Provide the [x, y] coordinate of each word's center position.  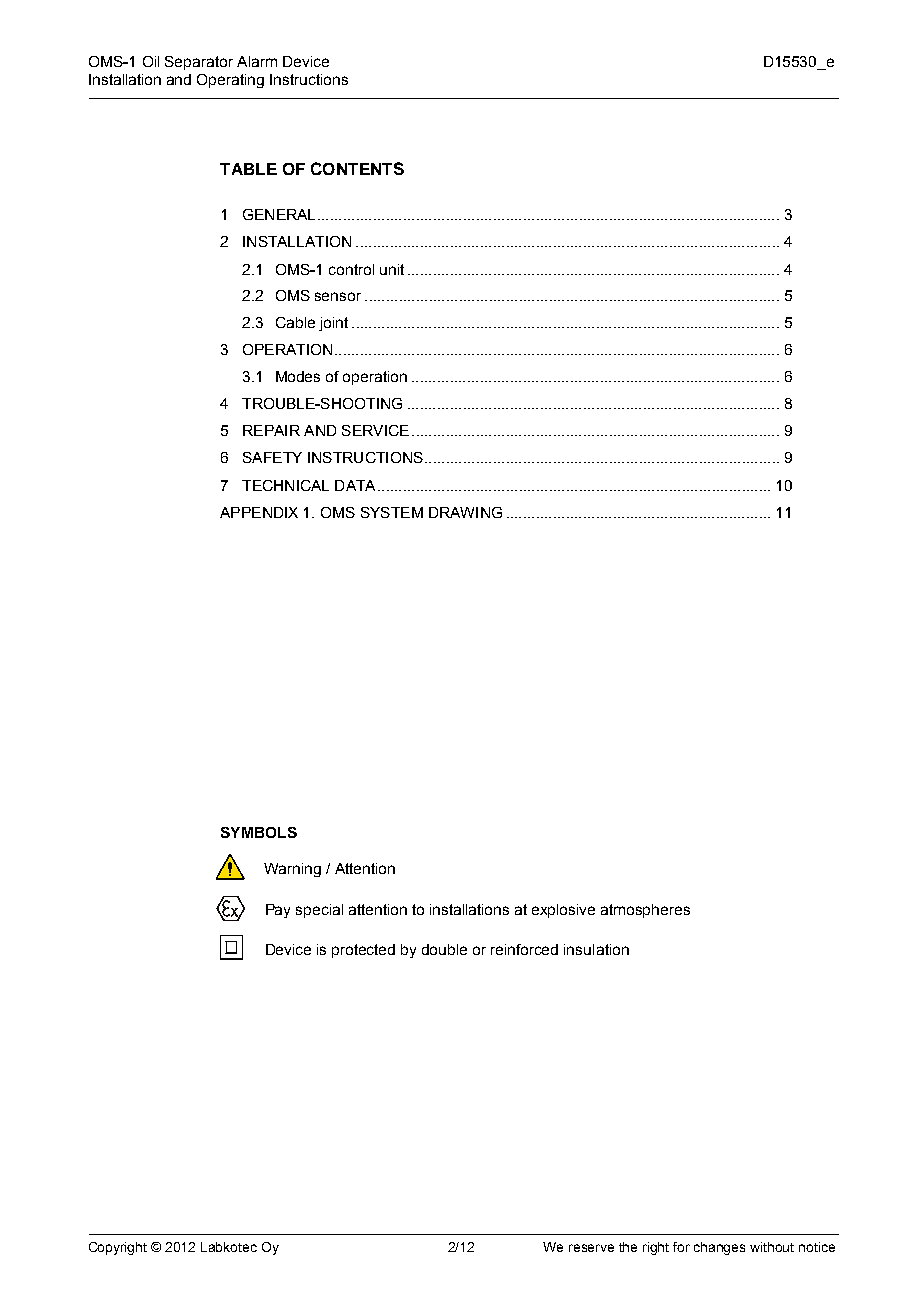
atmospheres [645, 911]
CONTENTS [357, 168]
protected [363, 951]
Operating [230, 81]
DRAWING [465, 512]
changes [719, 1248]
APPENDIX [259, 512]
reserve [591, 1248]
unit [392, 269]
